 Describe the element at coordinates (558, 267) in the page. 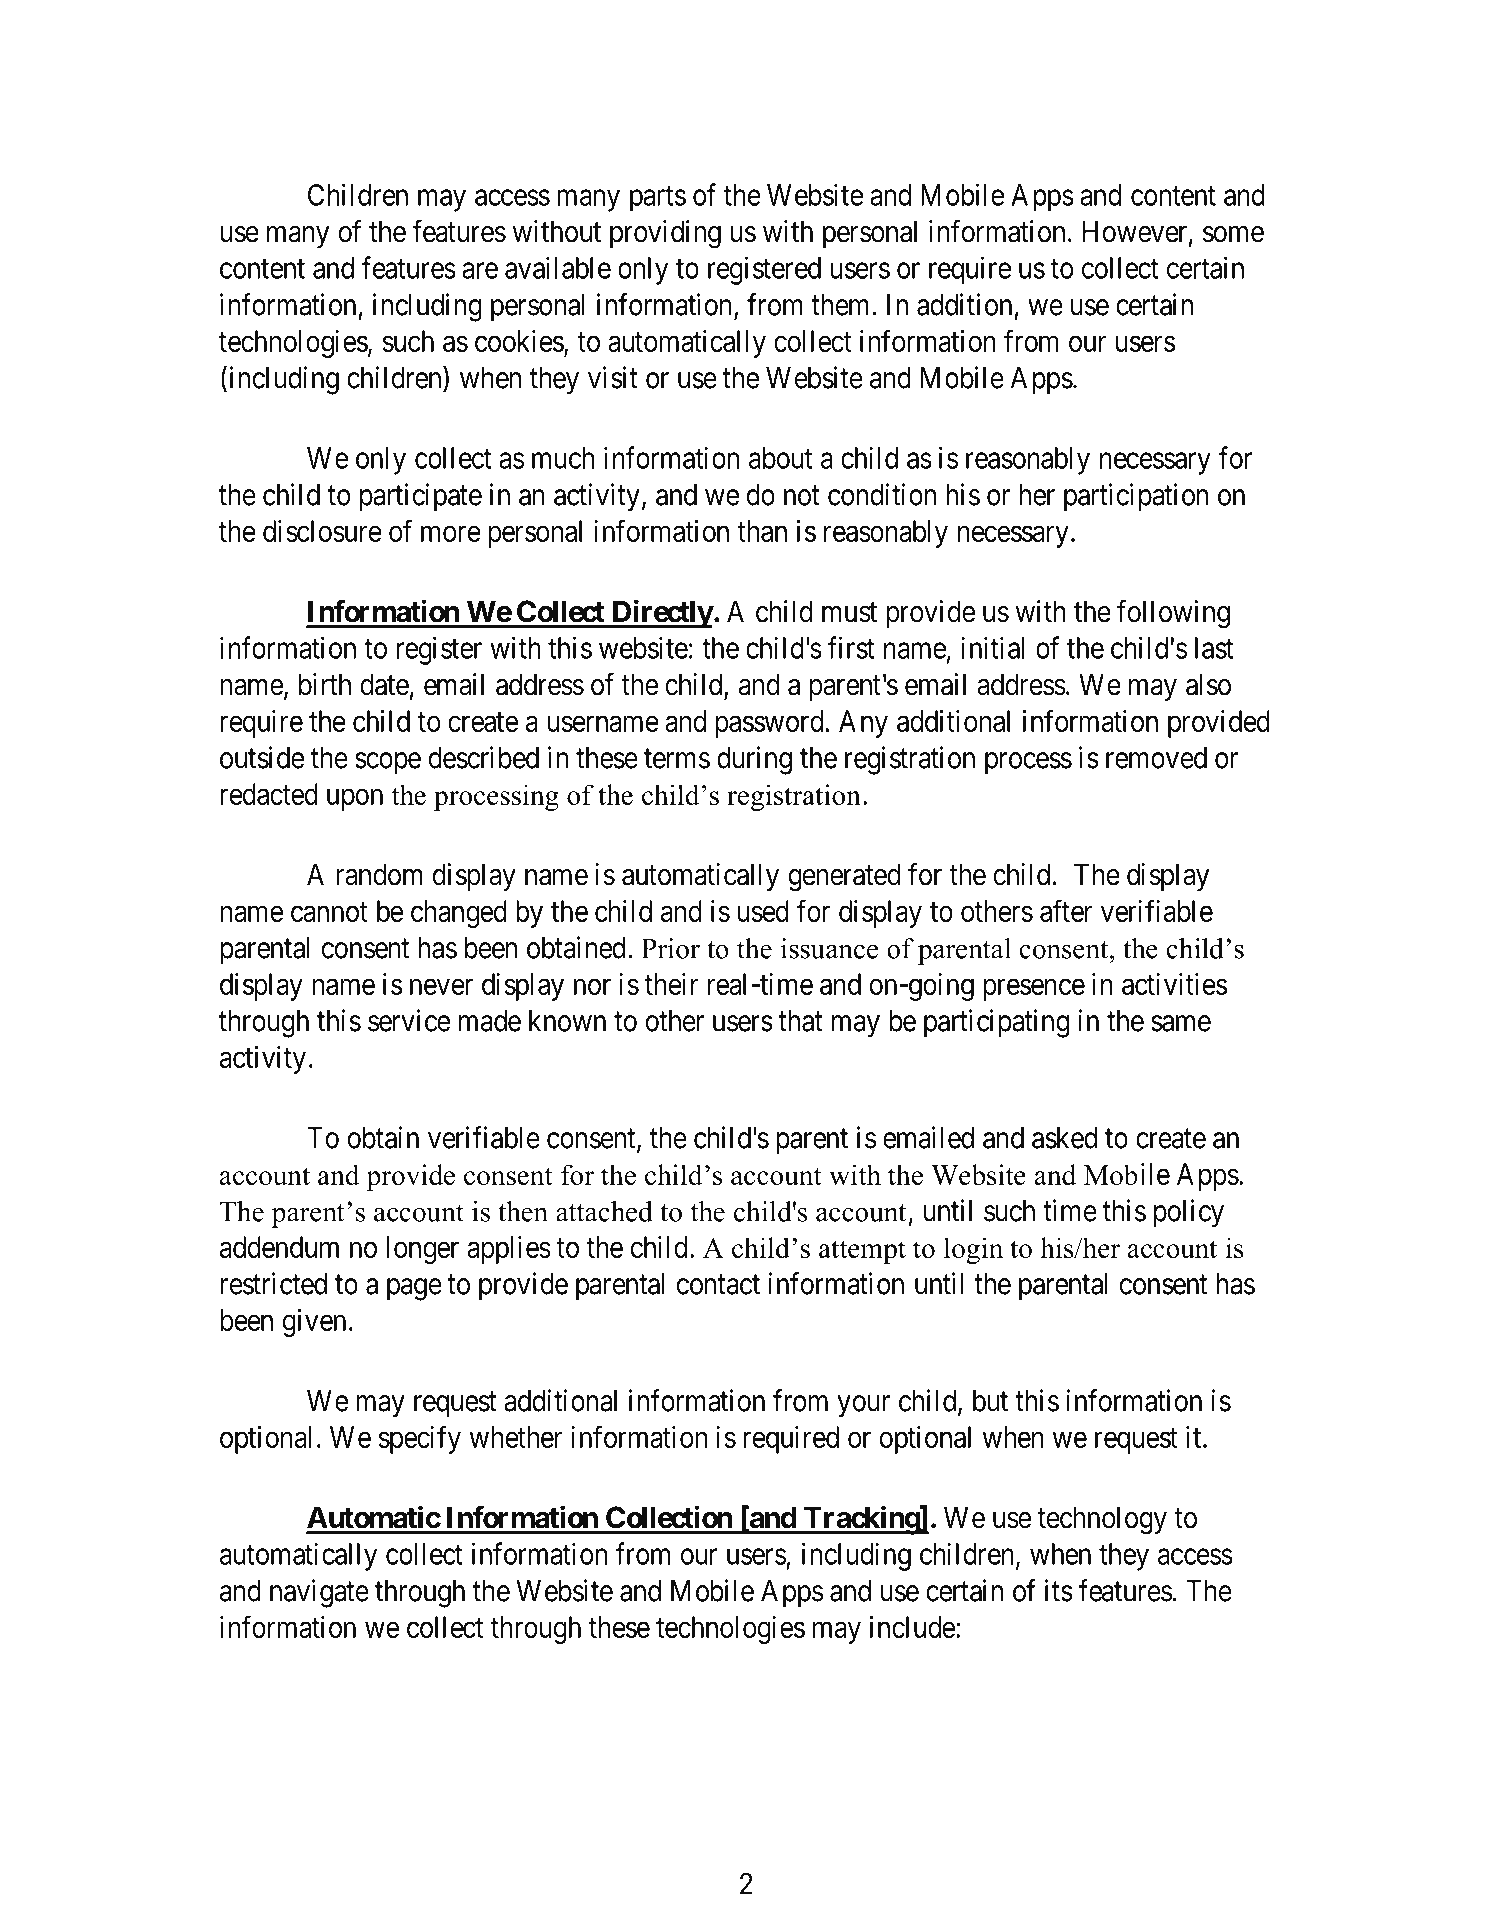

I see `available` at that location.
